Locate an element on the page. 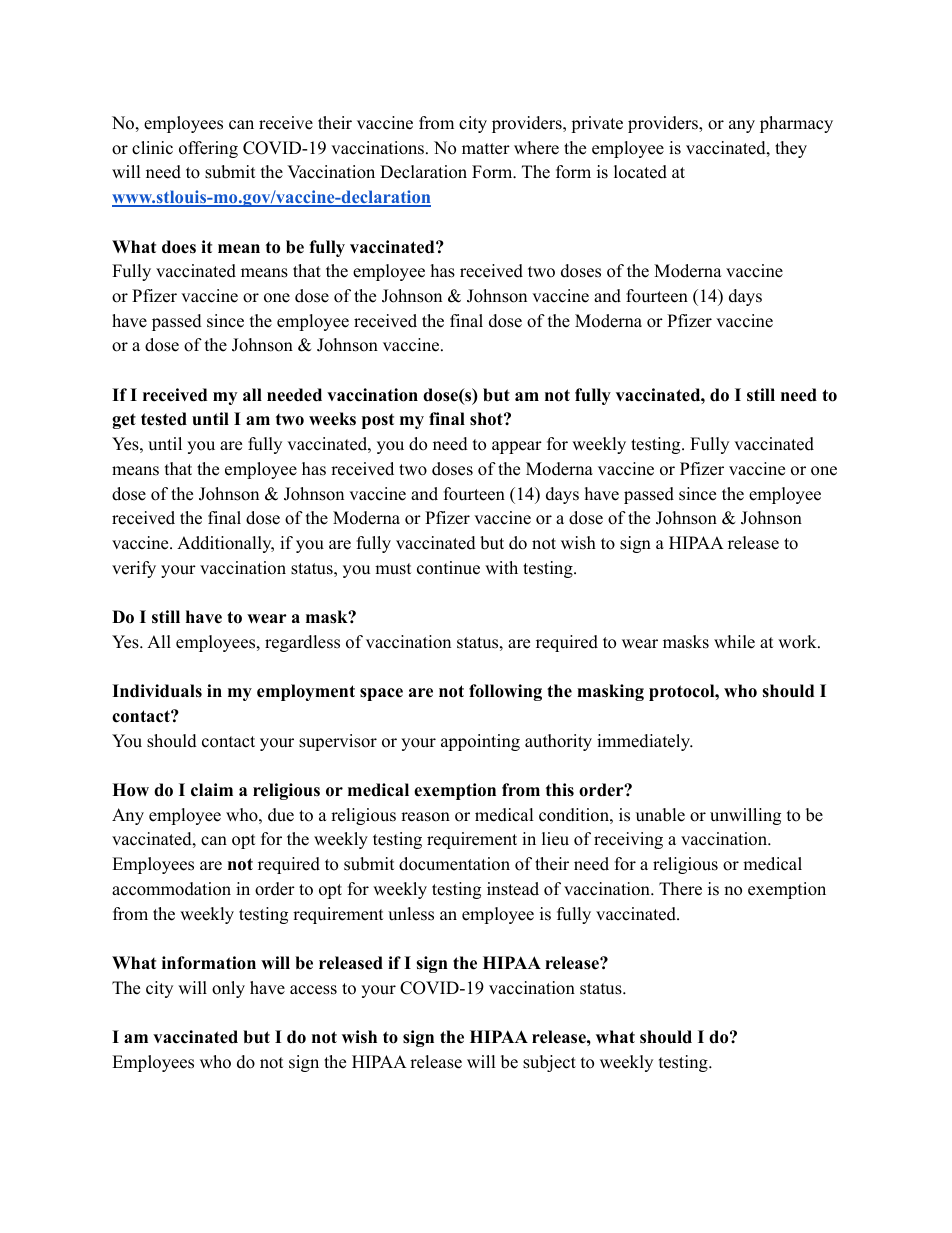 This image has height=1233, width=952. continue is located at coordinates (448, 568).
